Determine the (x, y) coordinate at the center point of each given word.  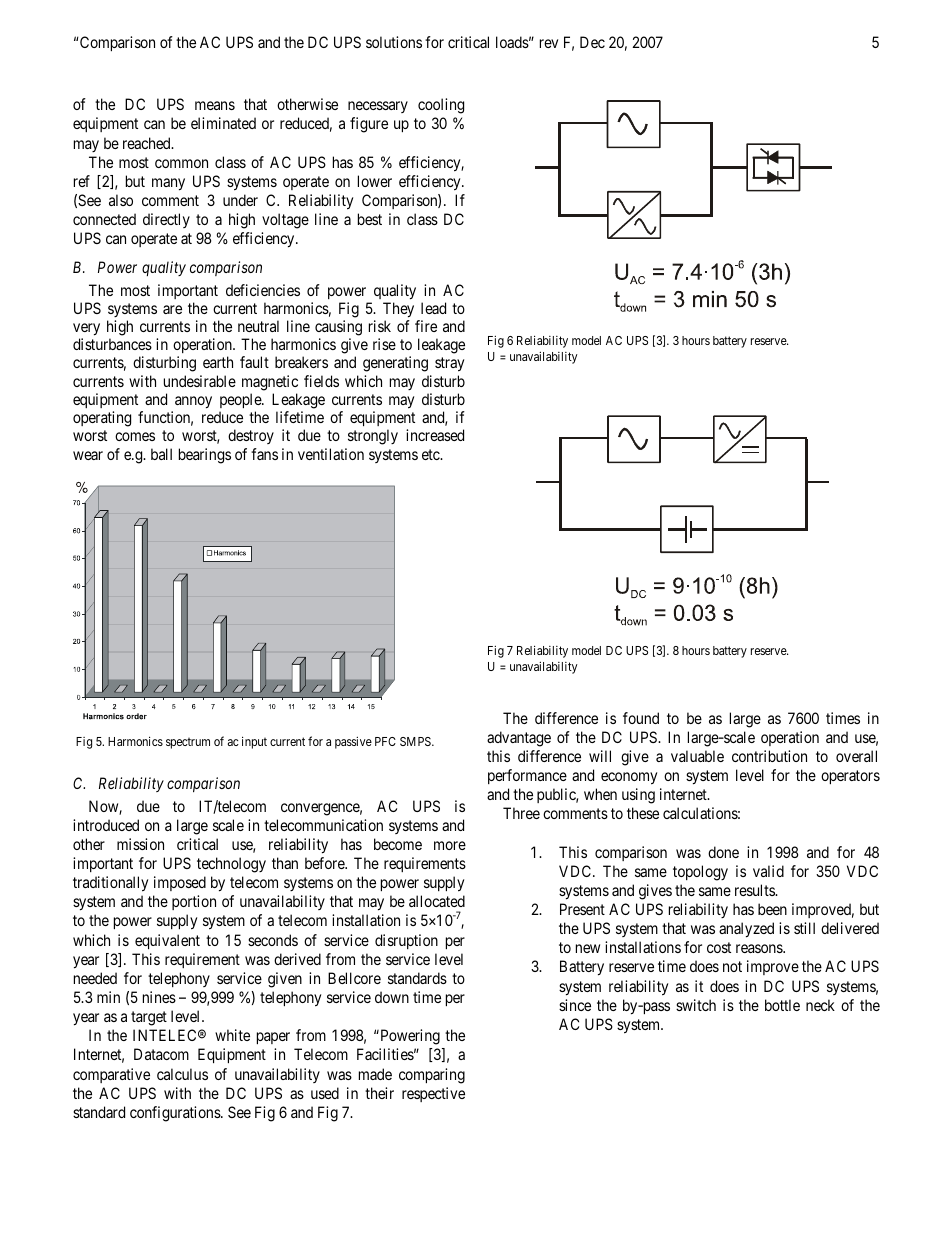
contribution (769, 756)
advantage (519, 739)
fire (426, 326)
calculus (182, 1074)
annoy (193, 402)
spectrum (188, 743)
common (181, 163)
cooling (441, 106)
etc (431, 454)
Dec (592, 42)
